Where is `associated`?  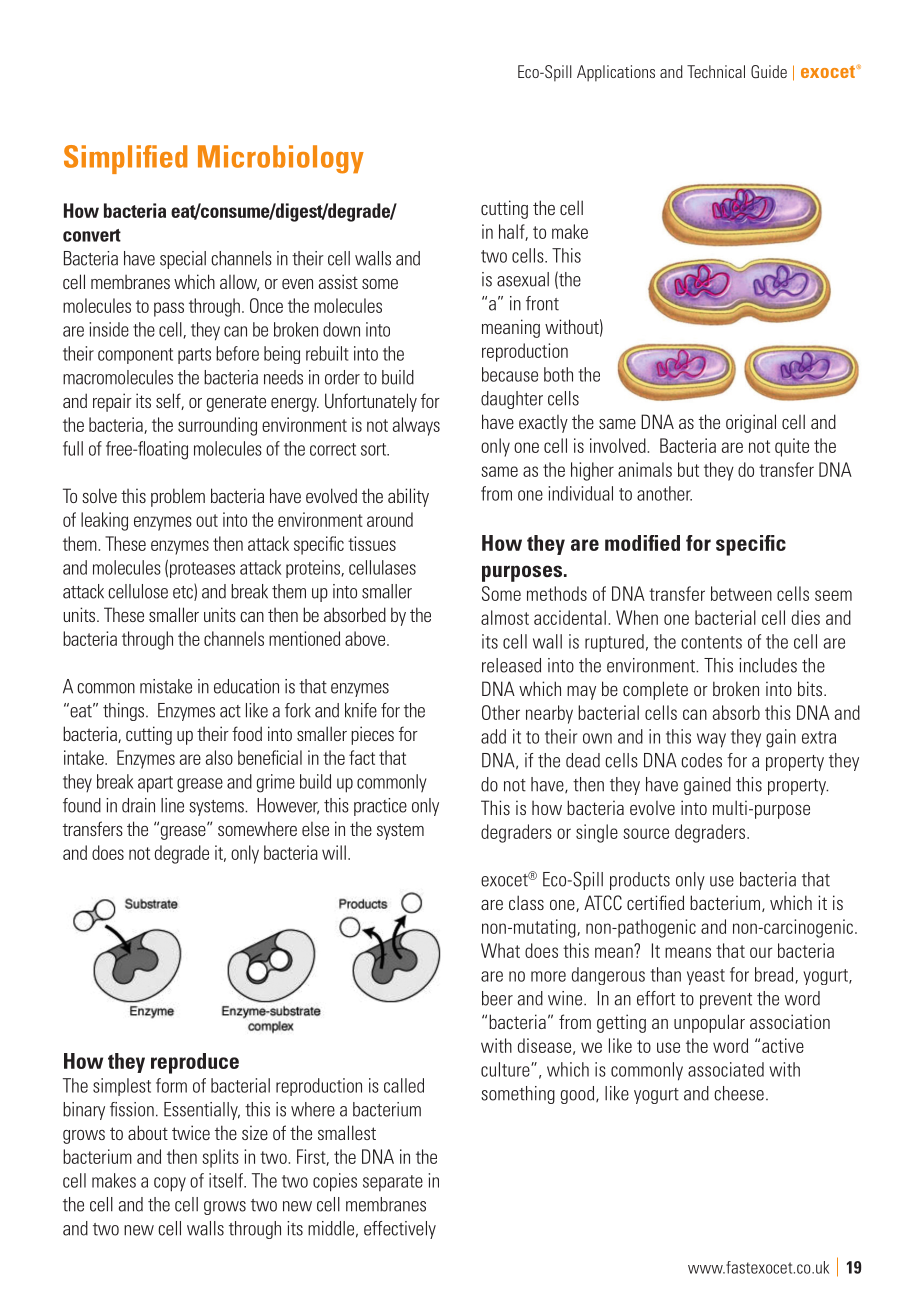 associated is located at coordinates (726, 1069).
